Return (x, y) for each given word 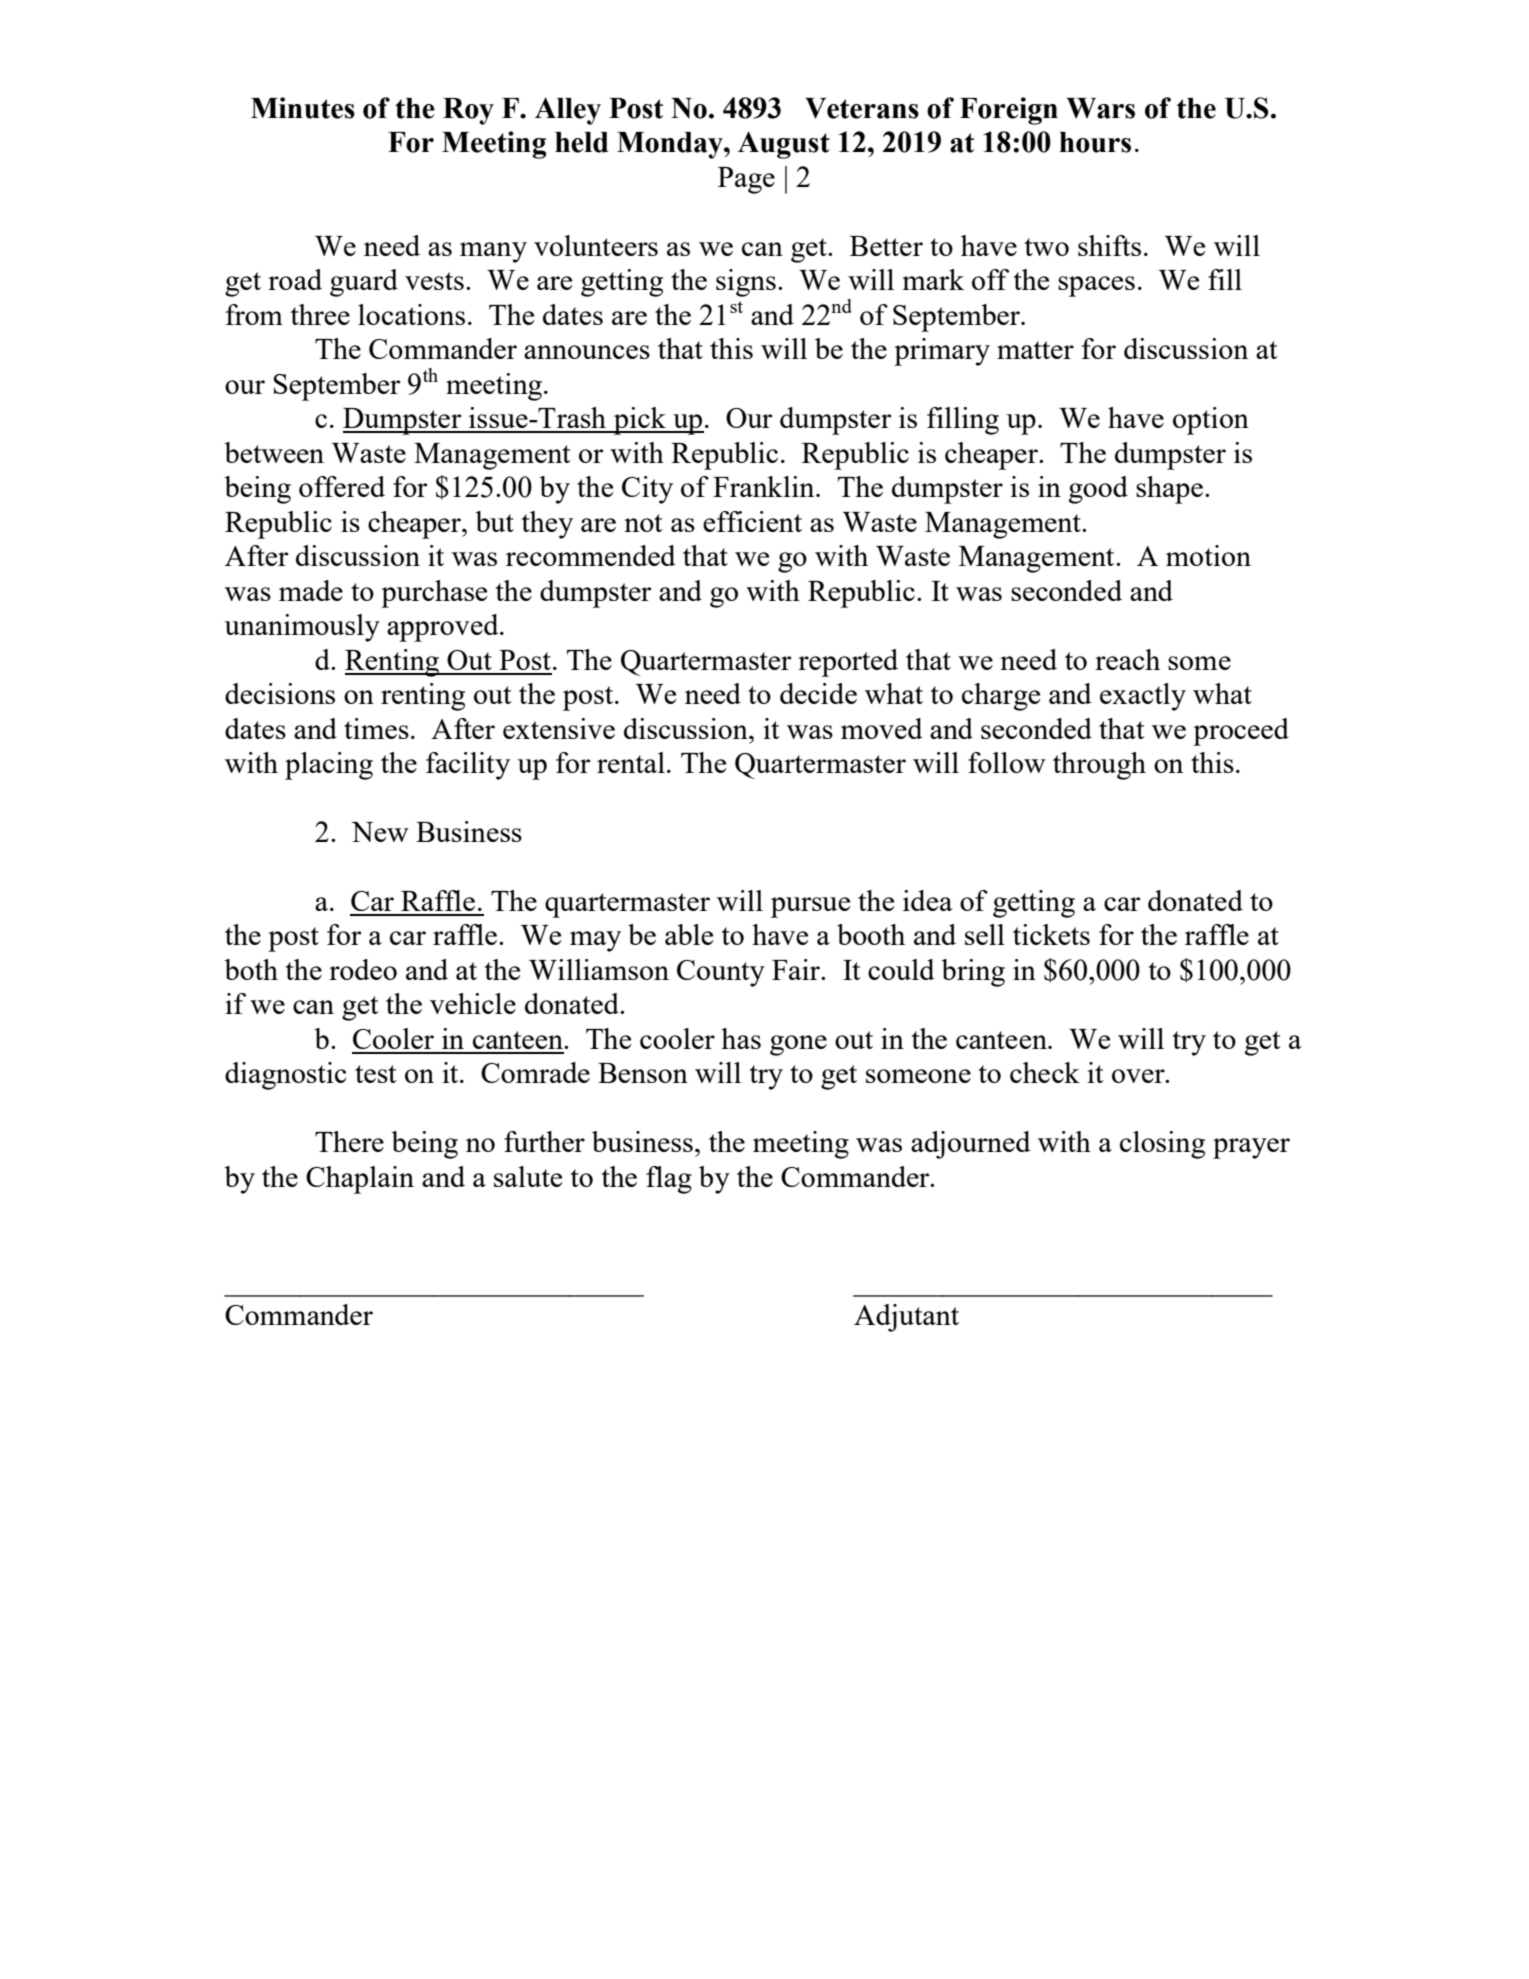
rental (631, 762)
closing (1162, 1145)
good (1098, 490)
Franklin (765, 486)
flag (669, 1180)
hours (1095, 142)
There (349, 1141)
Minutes (303, 108)
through (1099, 766)
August (784, 145)
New (380, 832)
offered (342, 486)
